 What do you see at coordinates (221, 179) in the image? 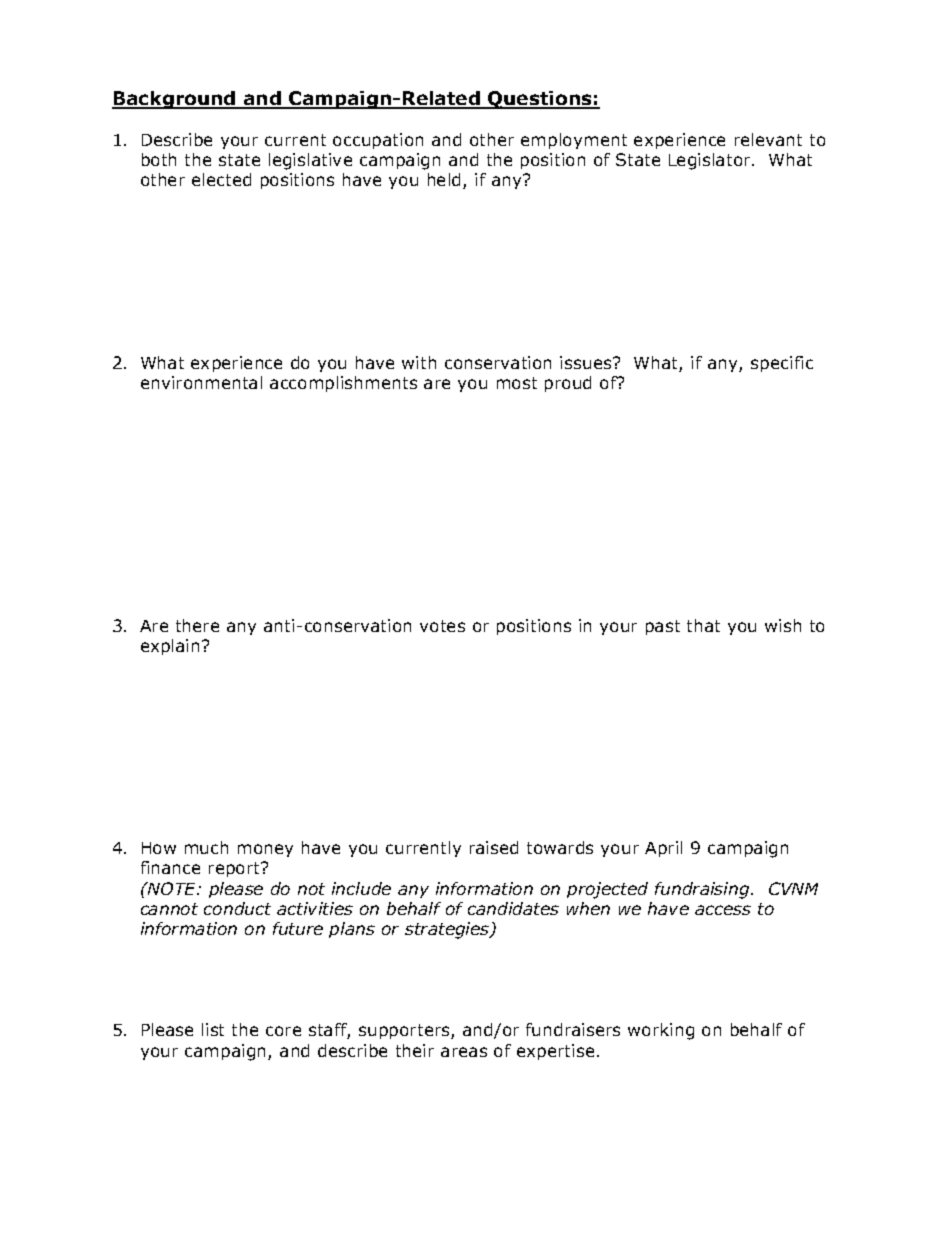
I see `elected` at bounding box center [221, 179].
